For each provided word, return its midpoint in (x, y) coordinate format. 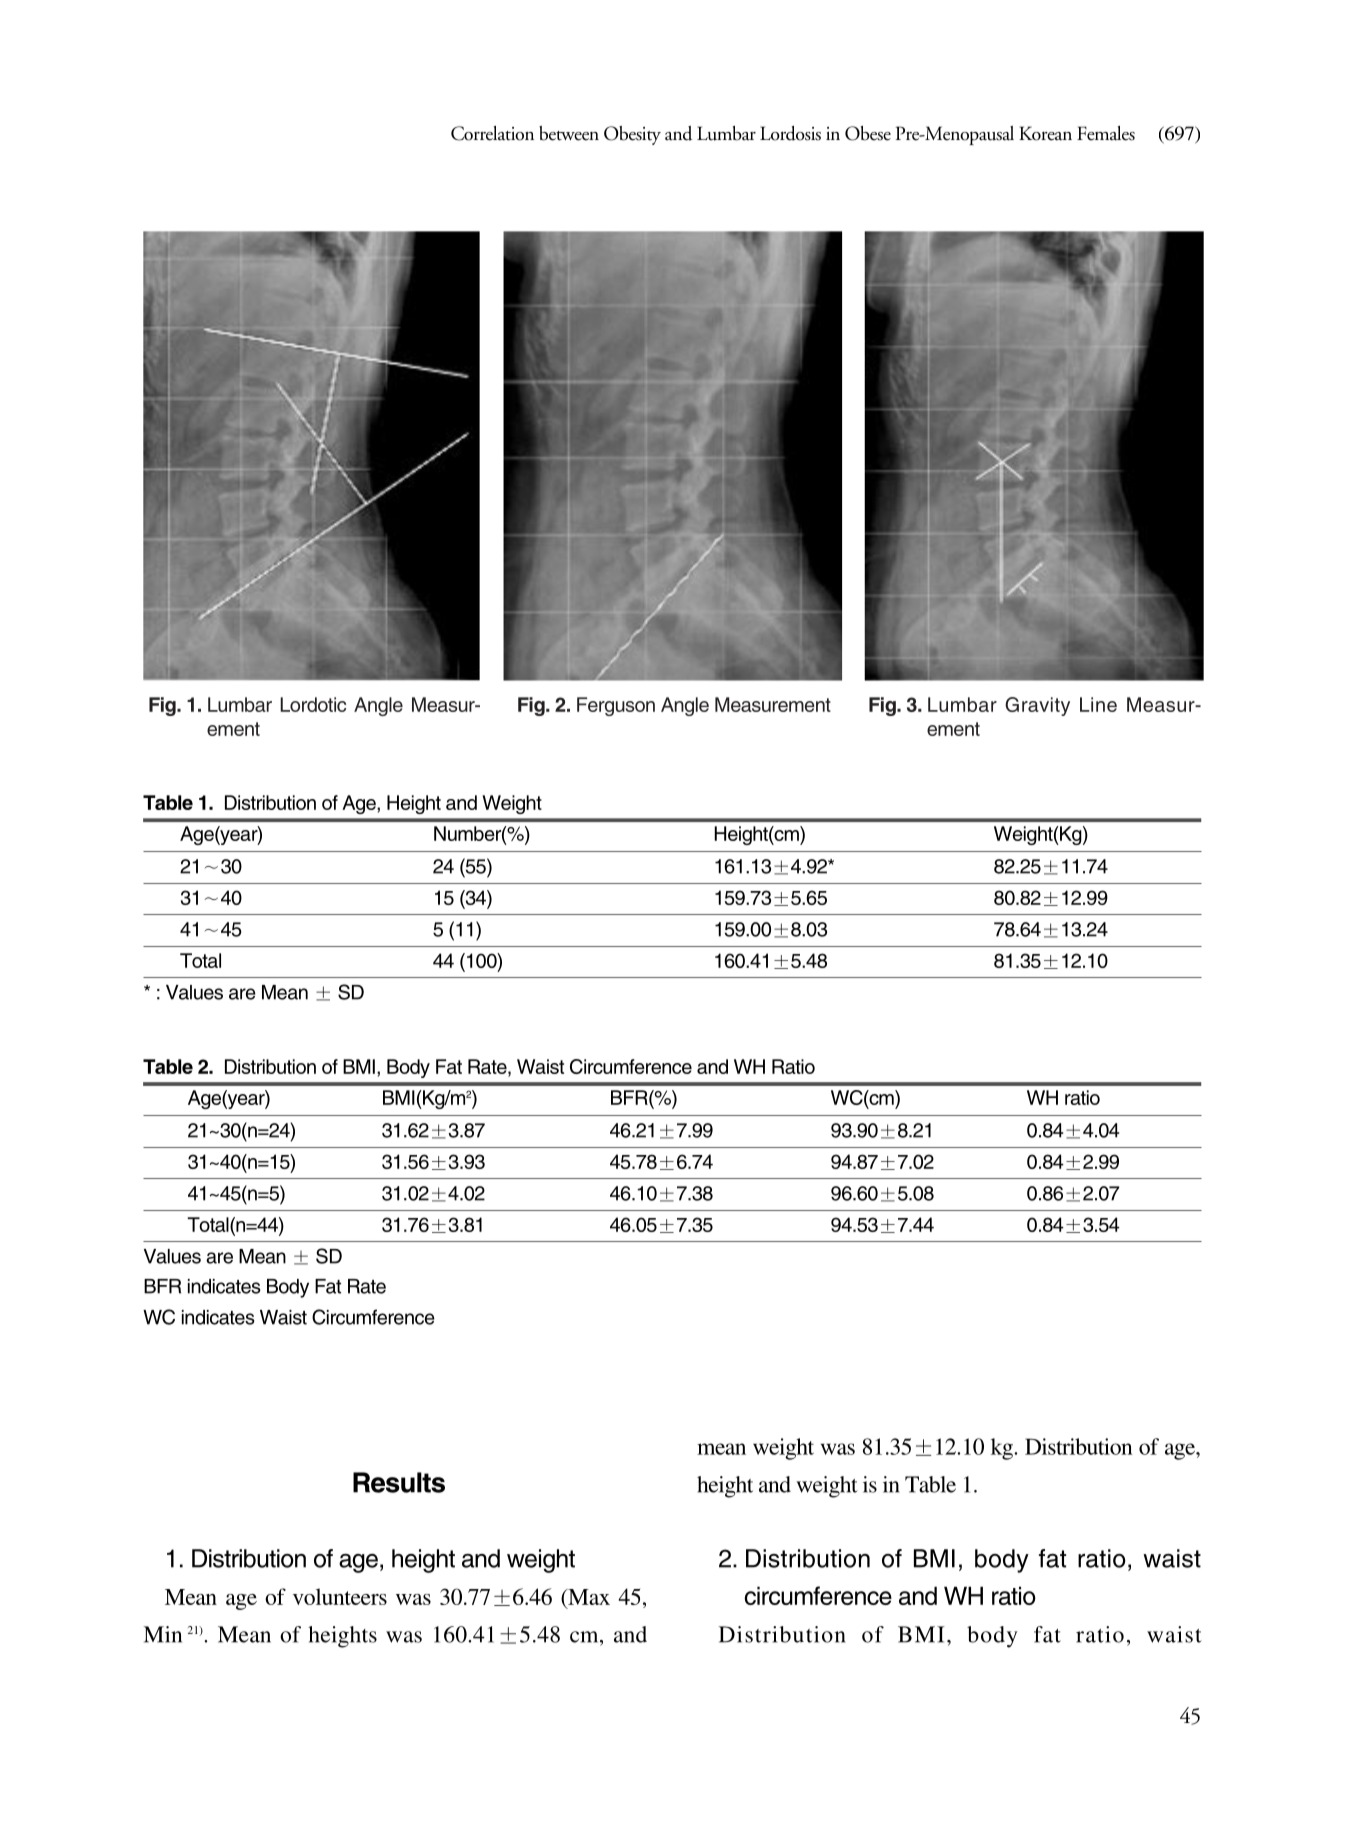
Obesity (632, 135)
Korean (1045, 133)
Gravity (1037, 706)
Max (588, 1597)
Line (1098, 704)
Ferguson (616, 706)
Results (399, 1482)
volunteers (340, 1596)
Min (162, 1634)
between (569, 133)
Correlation (492, 133)
